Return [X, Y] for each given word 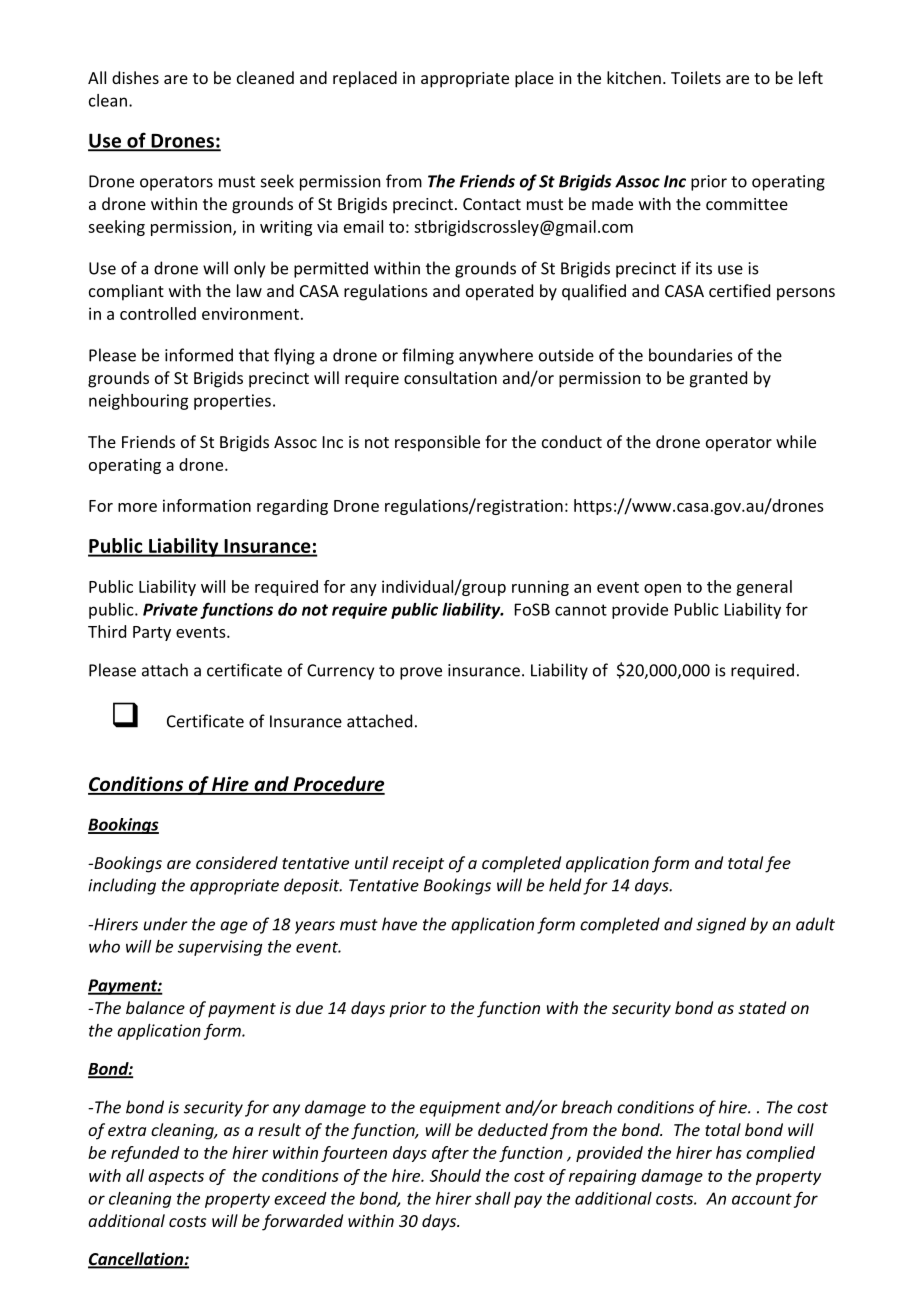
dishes [135, 77]
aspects [176, 1178]
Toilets [696, 77]
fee [778, 864]
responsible [437, 443]
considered [237, 862]
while [796, 441]
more [137, 507]
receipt [418, 865]
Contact [492, 204]
